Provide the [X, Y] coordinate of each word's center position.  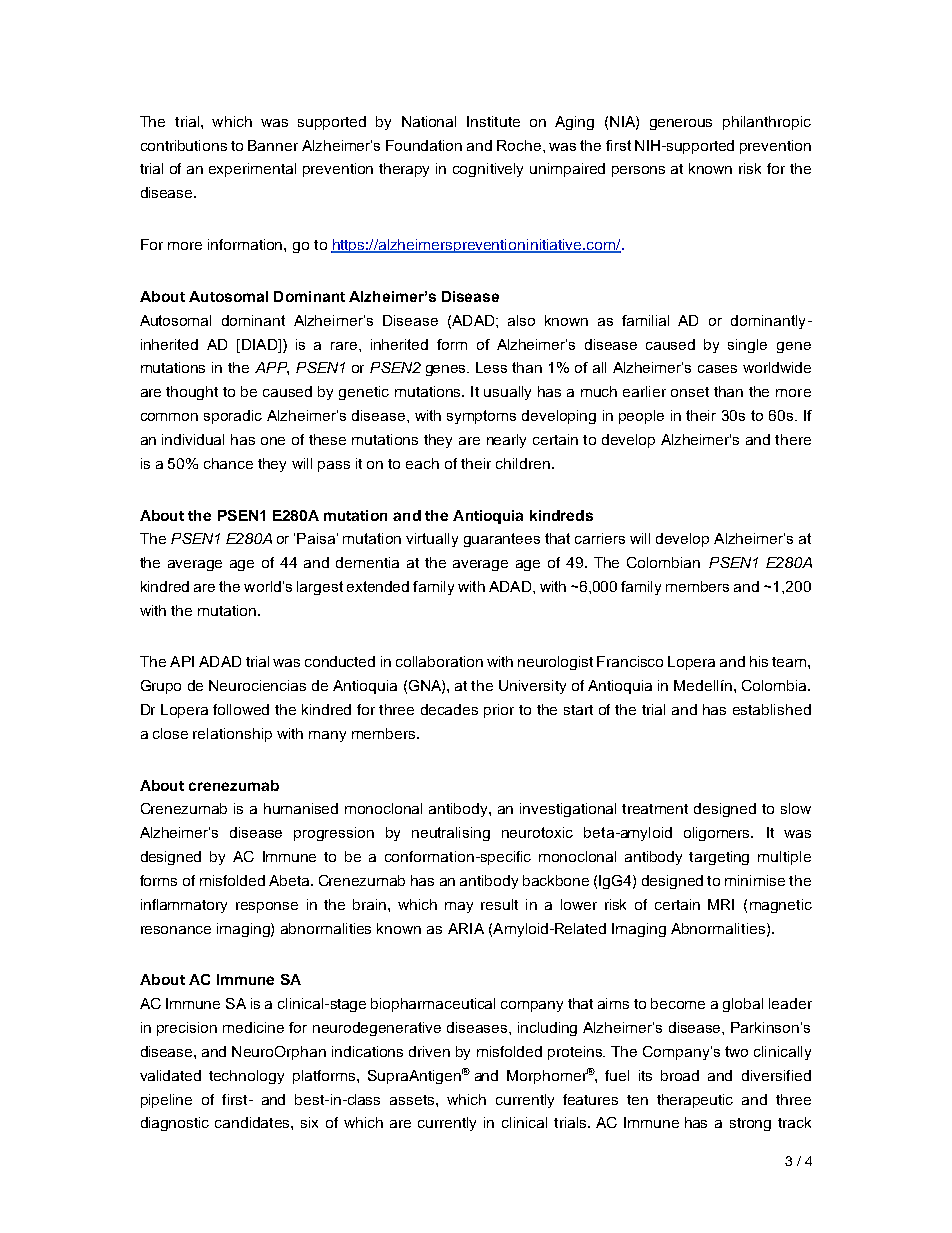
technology [246, 1077]
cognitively [488, 170]
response [267, 907]
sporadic [233, 417]
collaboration [439, 661]
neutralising [451, 834]
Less [491, 367]
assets [413, 1100]
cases [717, 369]
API [182, 661]
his [759, 661]
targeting [719, 858]
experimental [252, 170]
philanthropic [767, 123]
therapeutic [695, 1101]
